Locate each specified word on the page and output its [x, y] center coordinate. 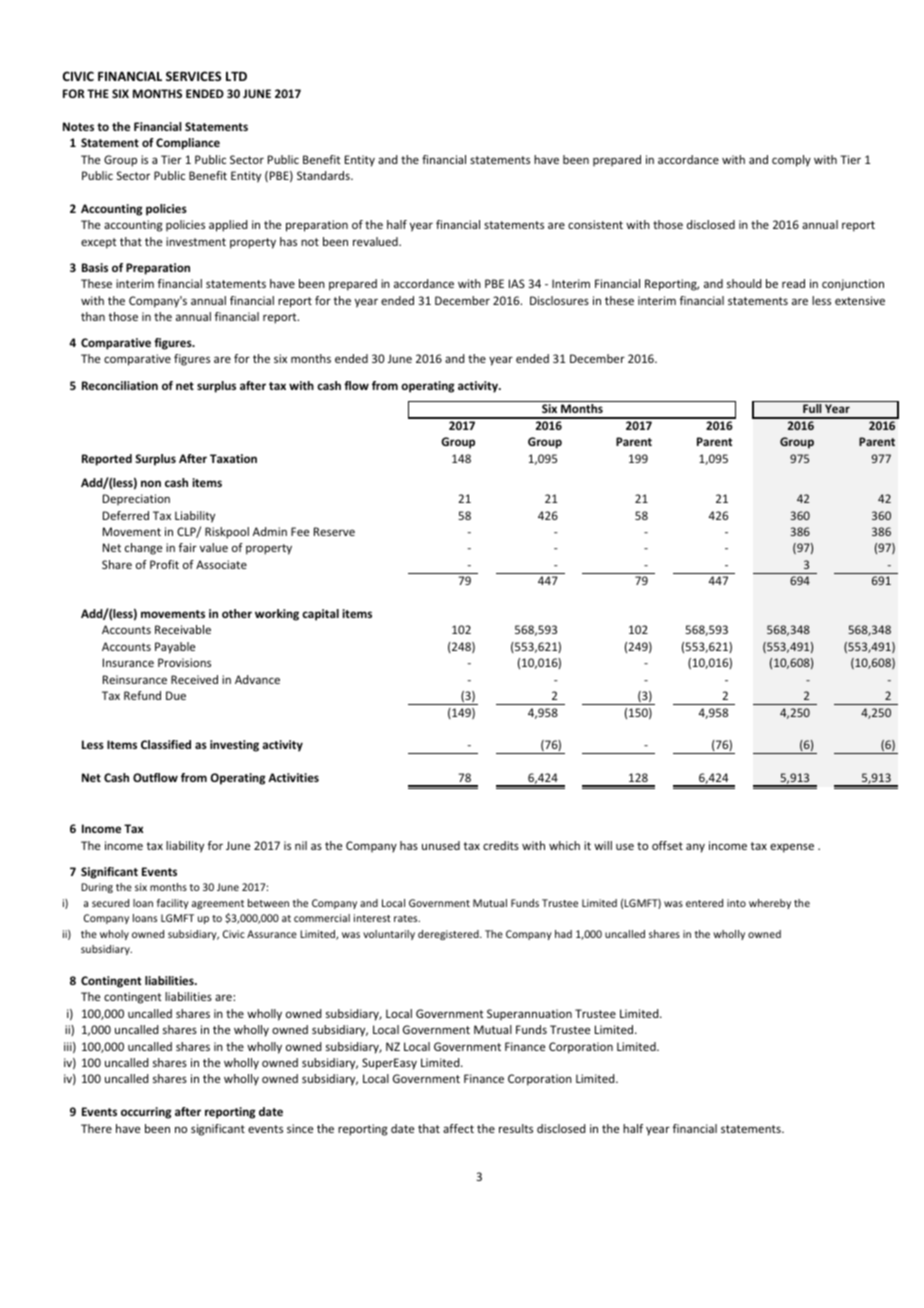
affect [458, 1128]
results [516, 1128]
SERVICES [193, 76]
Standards [324, 175]
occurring [146, 1113]
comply [791, 161]
